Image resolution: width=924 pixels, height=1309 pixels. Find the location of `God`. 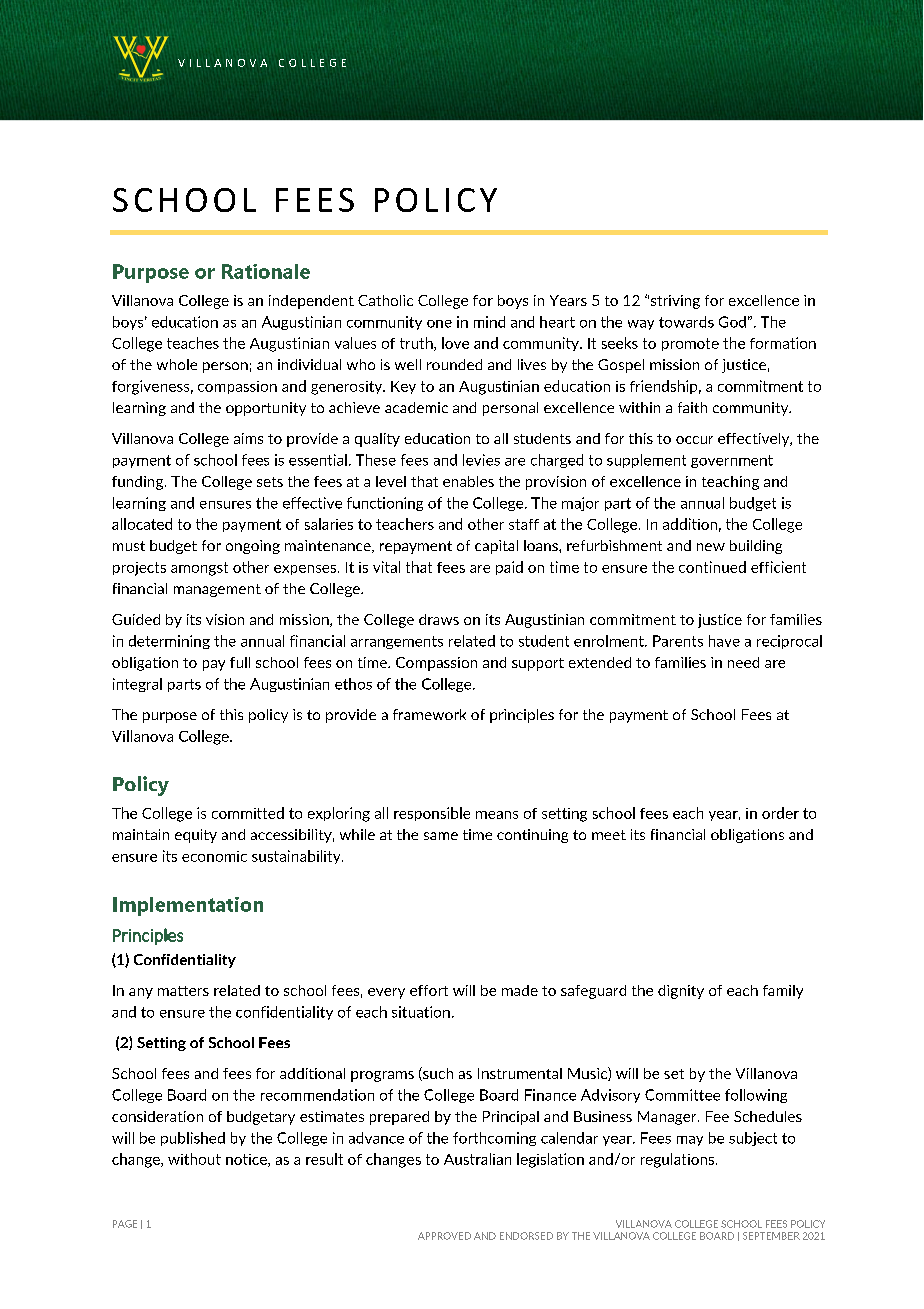

God is located at coordinates (732, 322).
